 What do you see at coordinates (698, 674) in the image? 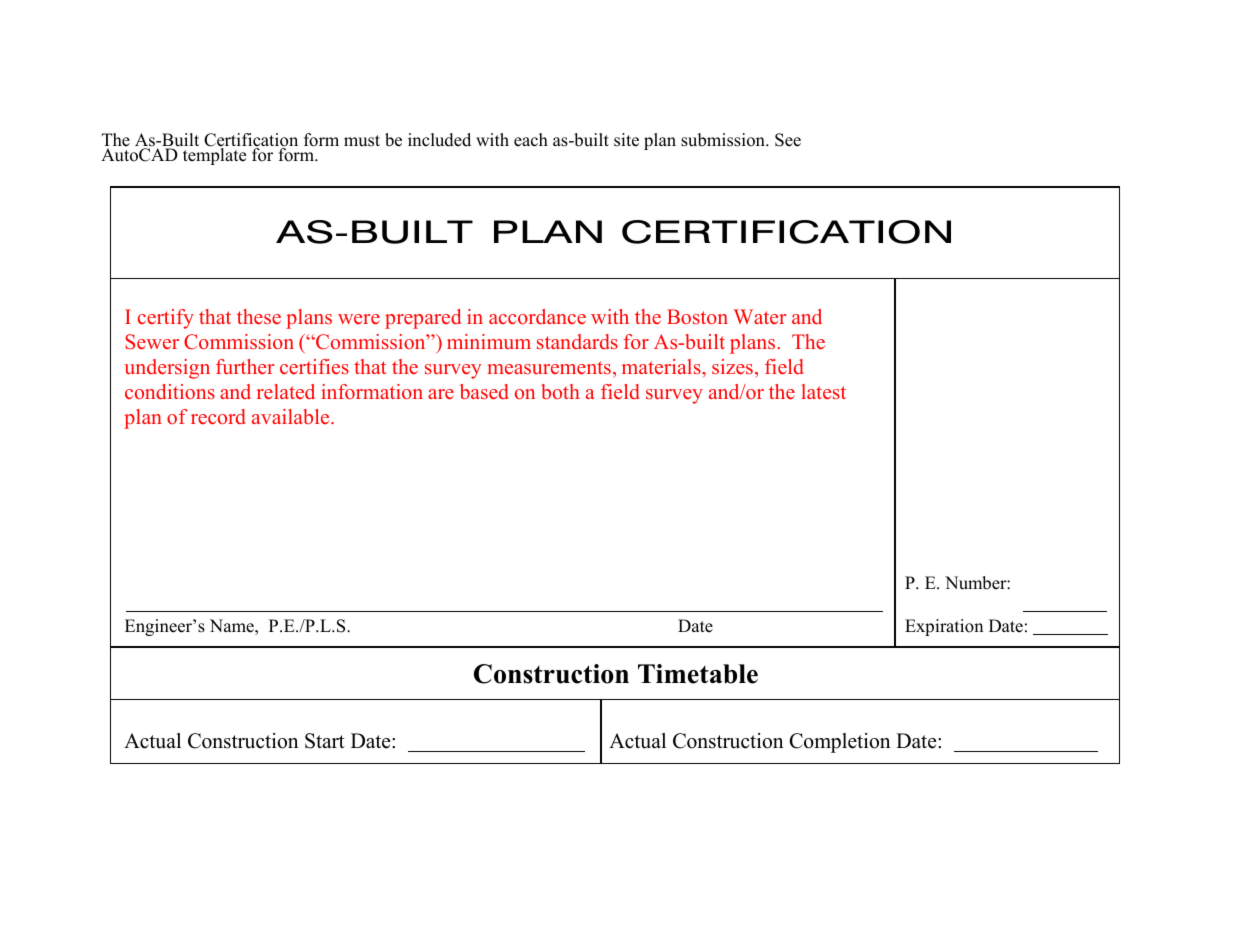
I see `Timetable` at bounding box center [698, 674].
